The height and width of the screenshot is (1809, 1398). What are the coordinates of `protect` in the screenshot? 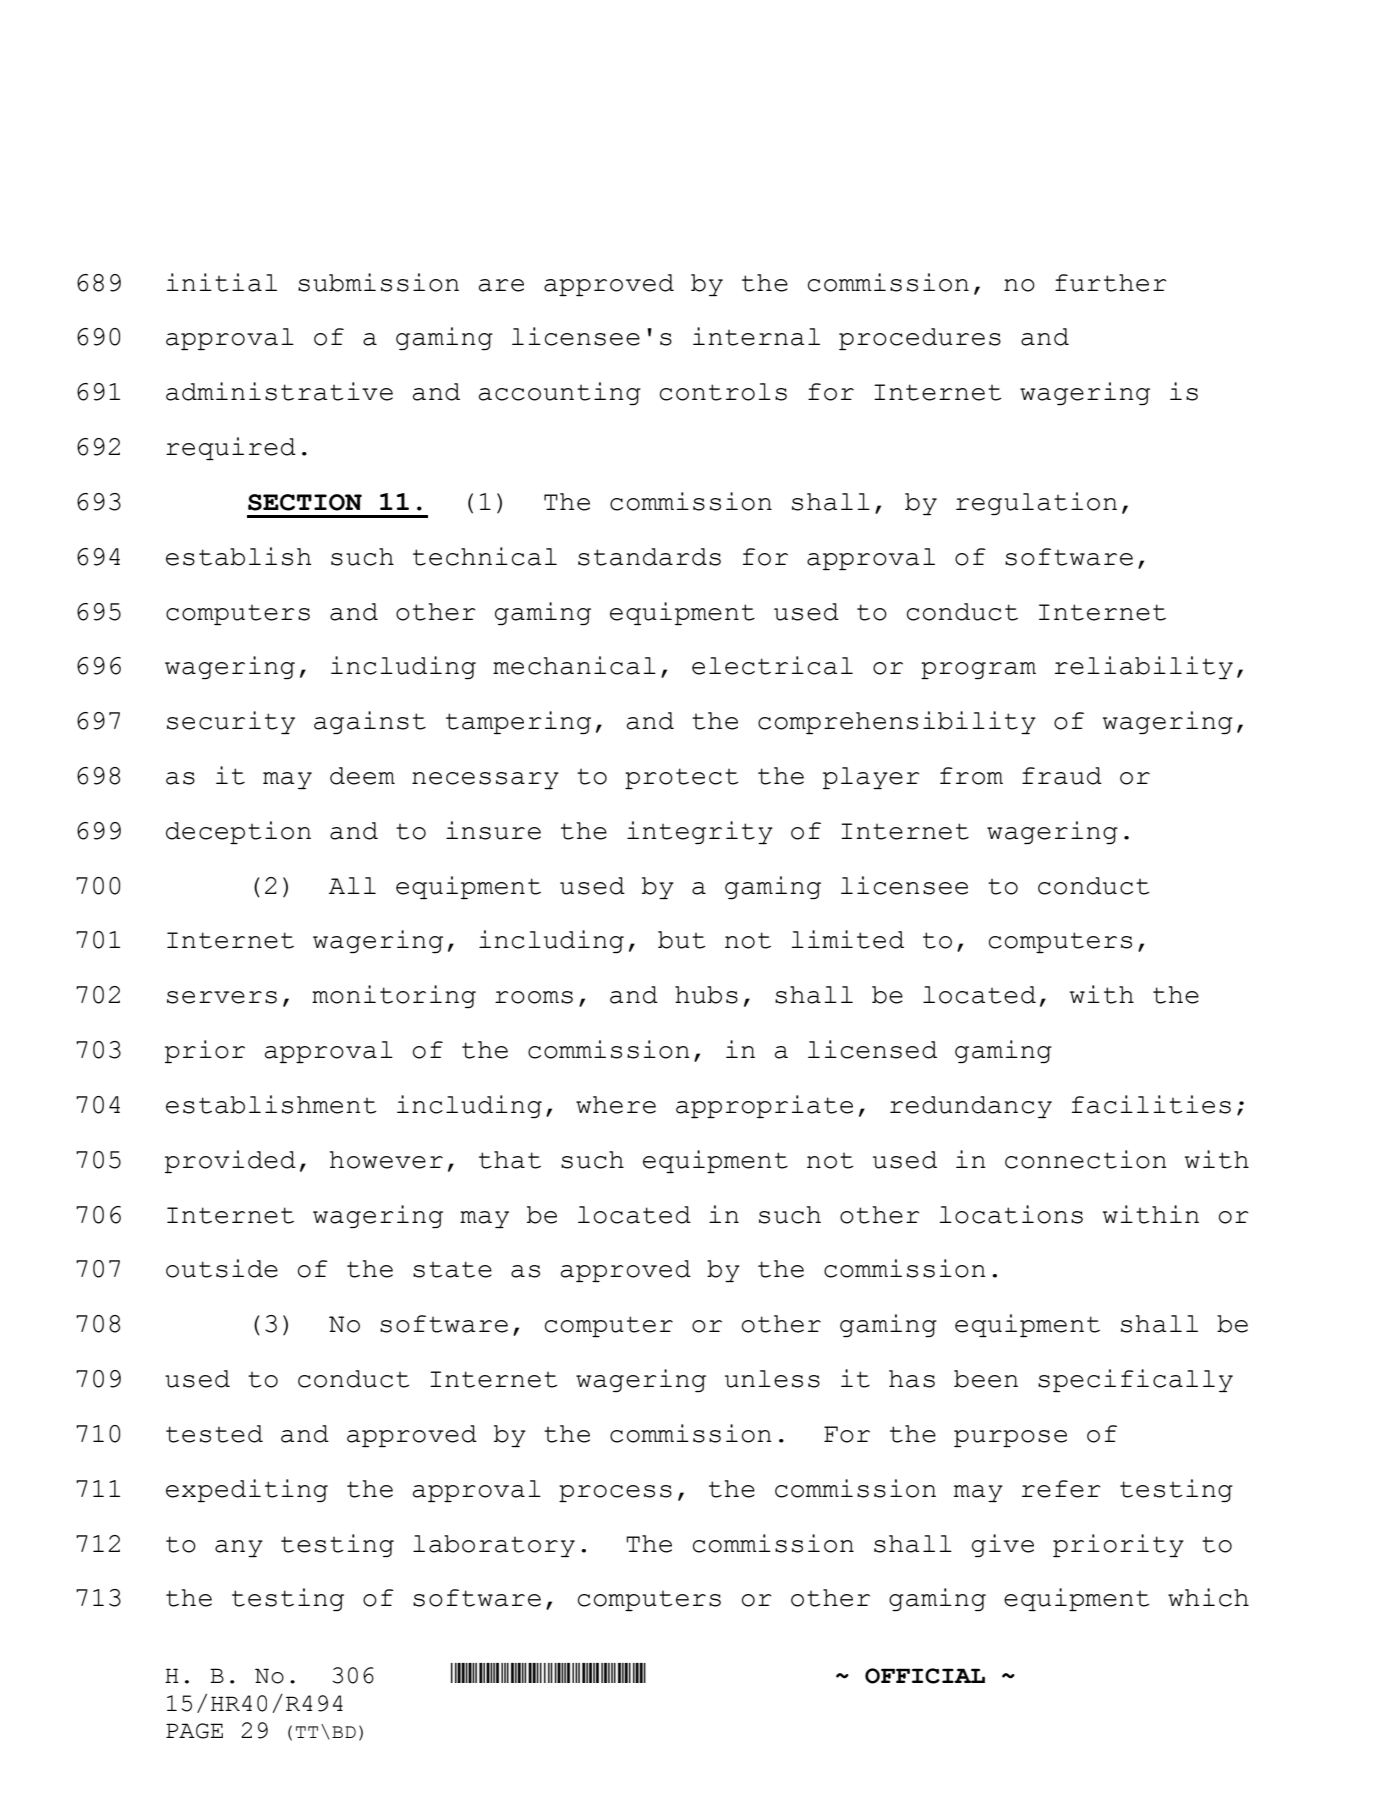 It's located at (682, 778).
